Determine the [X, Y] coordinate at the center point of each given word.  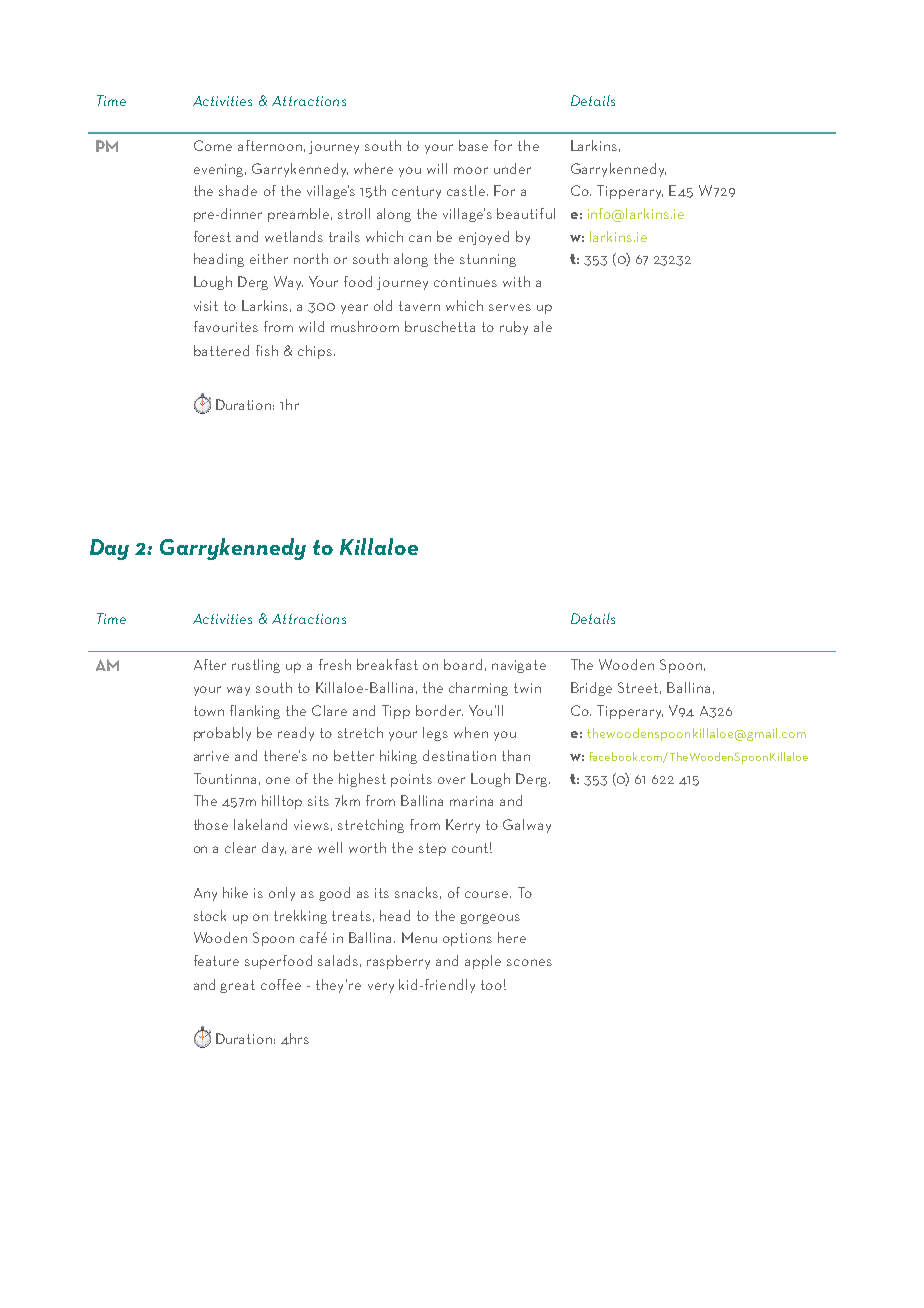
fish [267, 350]
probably [222, 734]
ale [543, 326]
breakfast [387, 664]
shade [238, 190]
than [516, 755]
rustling [256, 666]
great [237, 986]
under [512, 168]
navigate [519, 666]
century [416, 192]
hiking [398, 757]
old [383, 305]
